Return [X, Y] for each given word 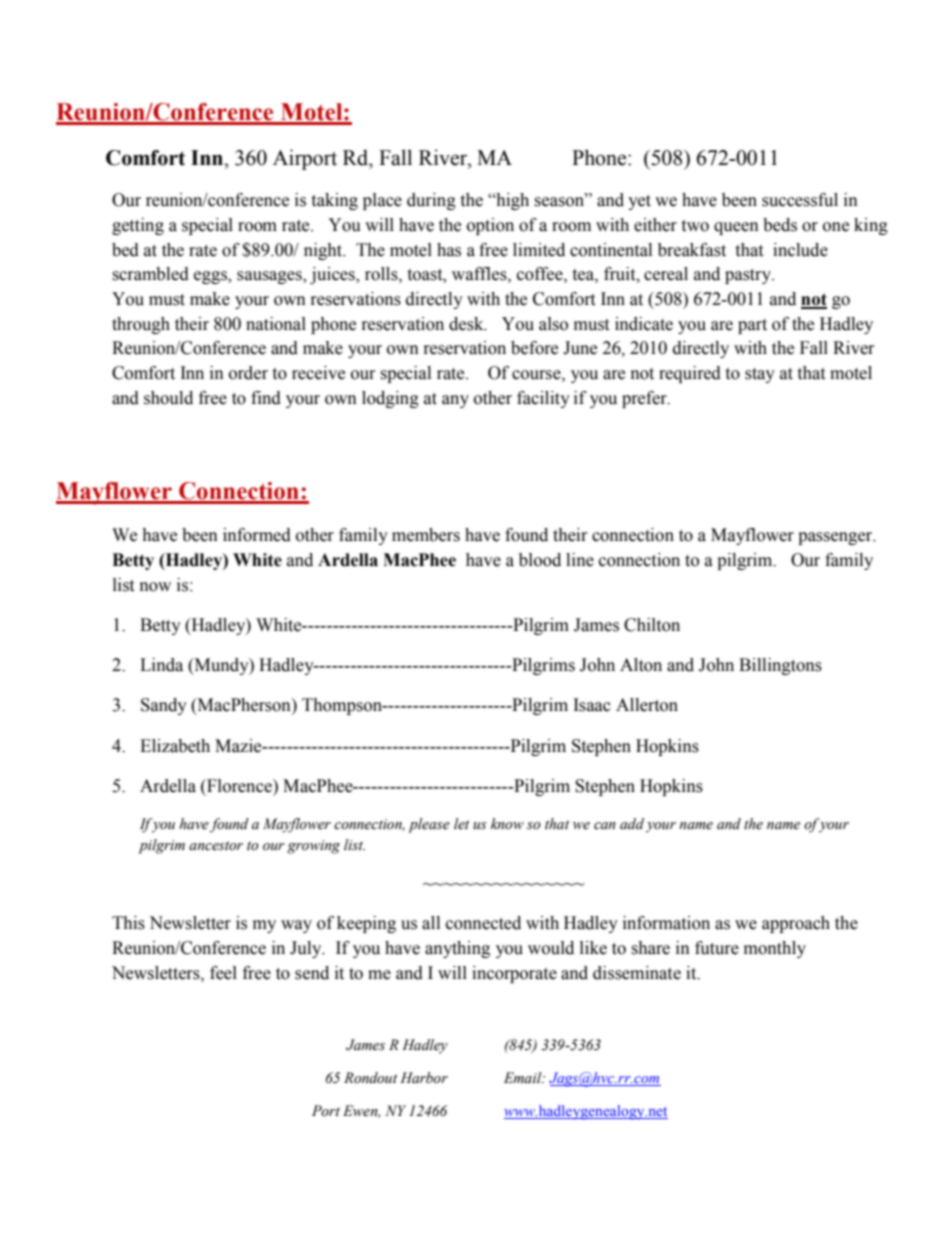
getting [138, 226]
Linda [161, 665]
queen [736, 228]
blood [540, 560]
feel [223, 973]
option [490, 226]
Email [524, 1077]
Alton [641, 665]
